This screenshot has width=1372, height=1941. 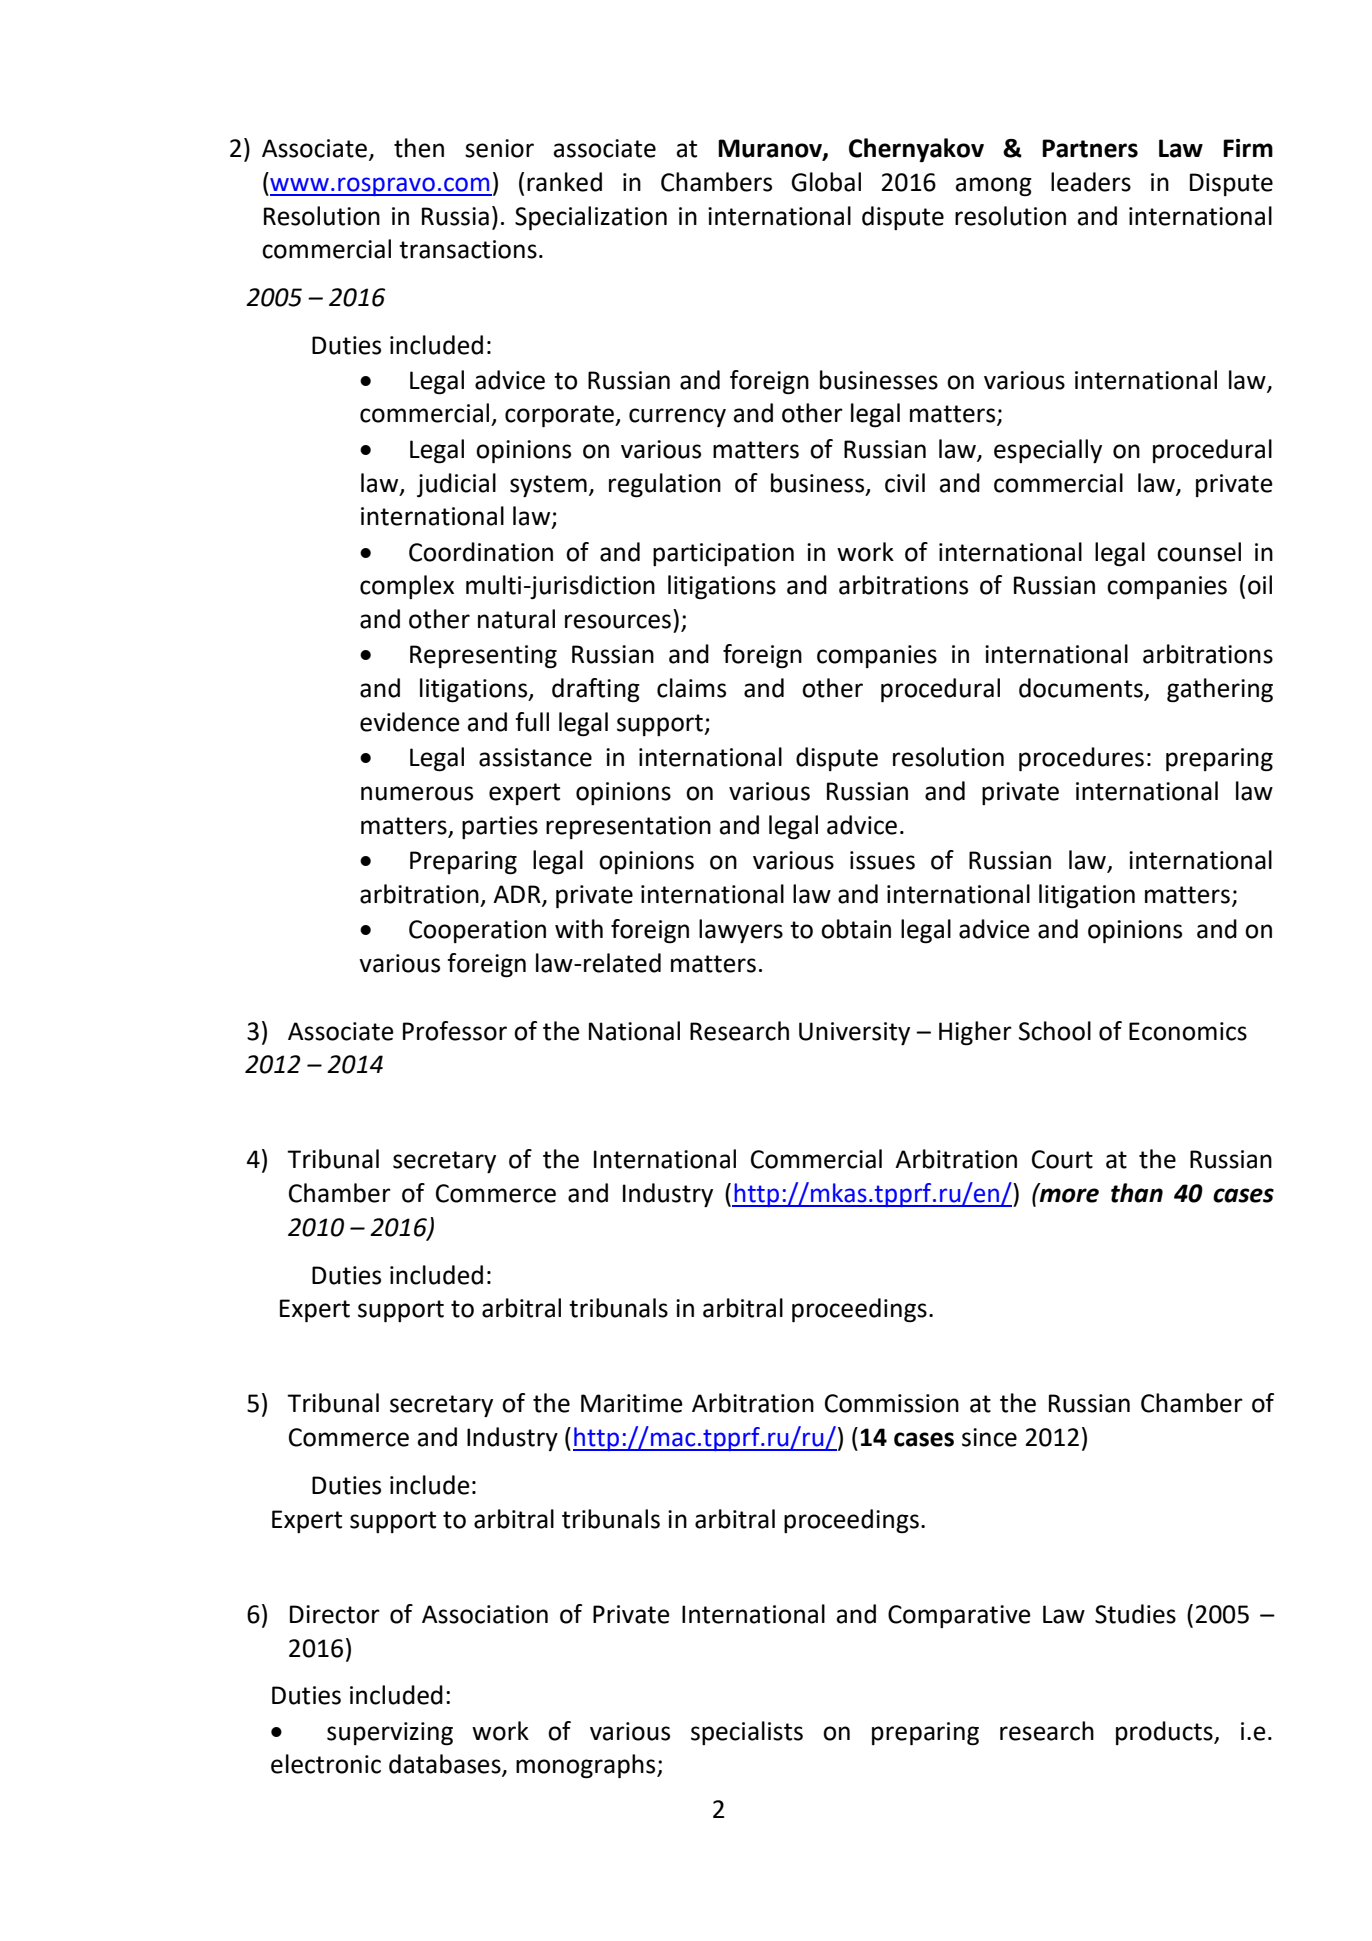 What do you see at coordinates (854, 1033) in the screenshot?
I see `University` at bounding box center [854, 1033].
